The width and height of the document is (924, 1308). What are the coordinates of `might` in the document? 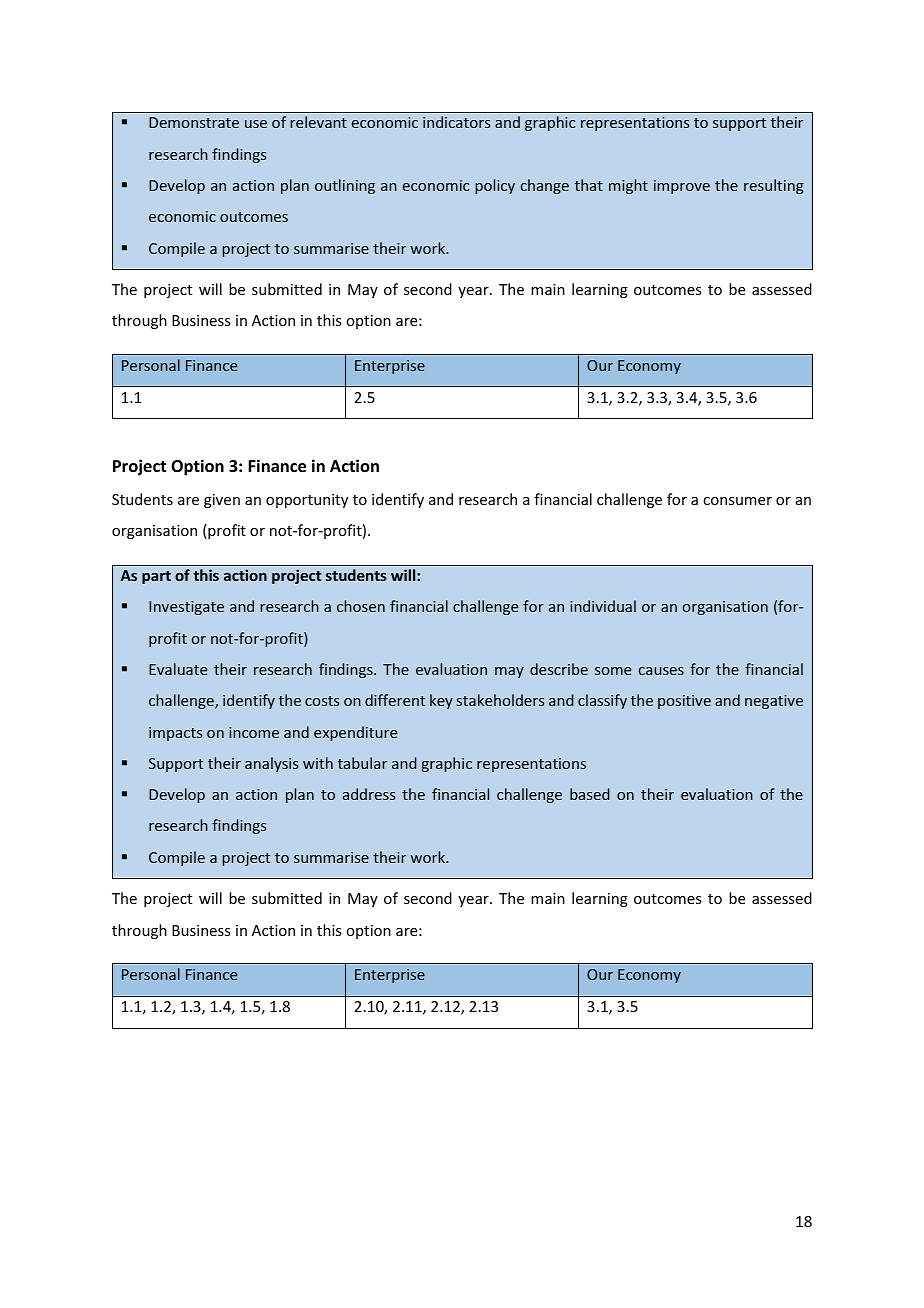 It's located at (628, 186).
